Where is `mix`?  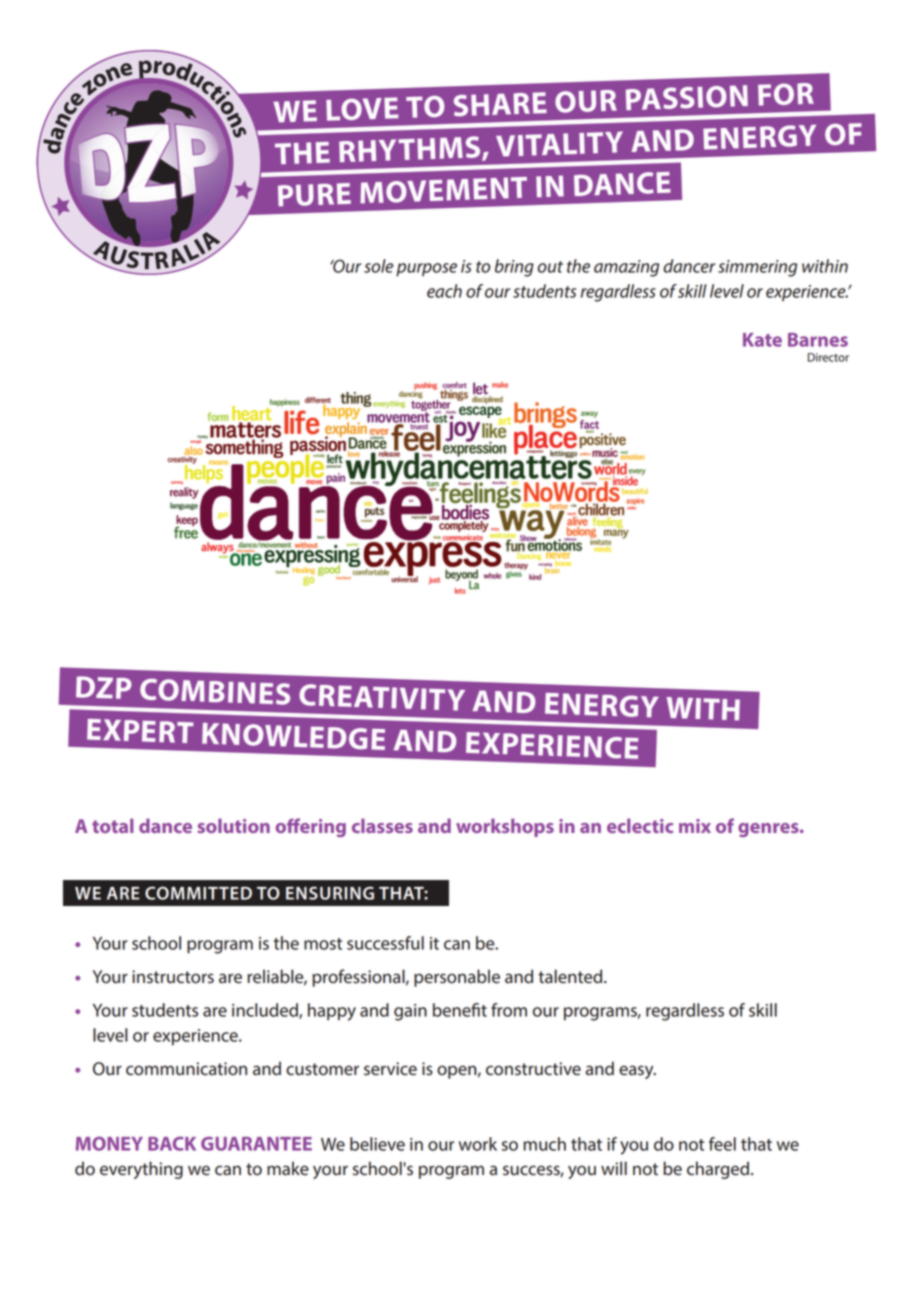 mix is located at coordinates (695, 826).
